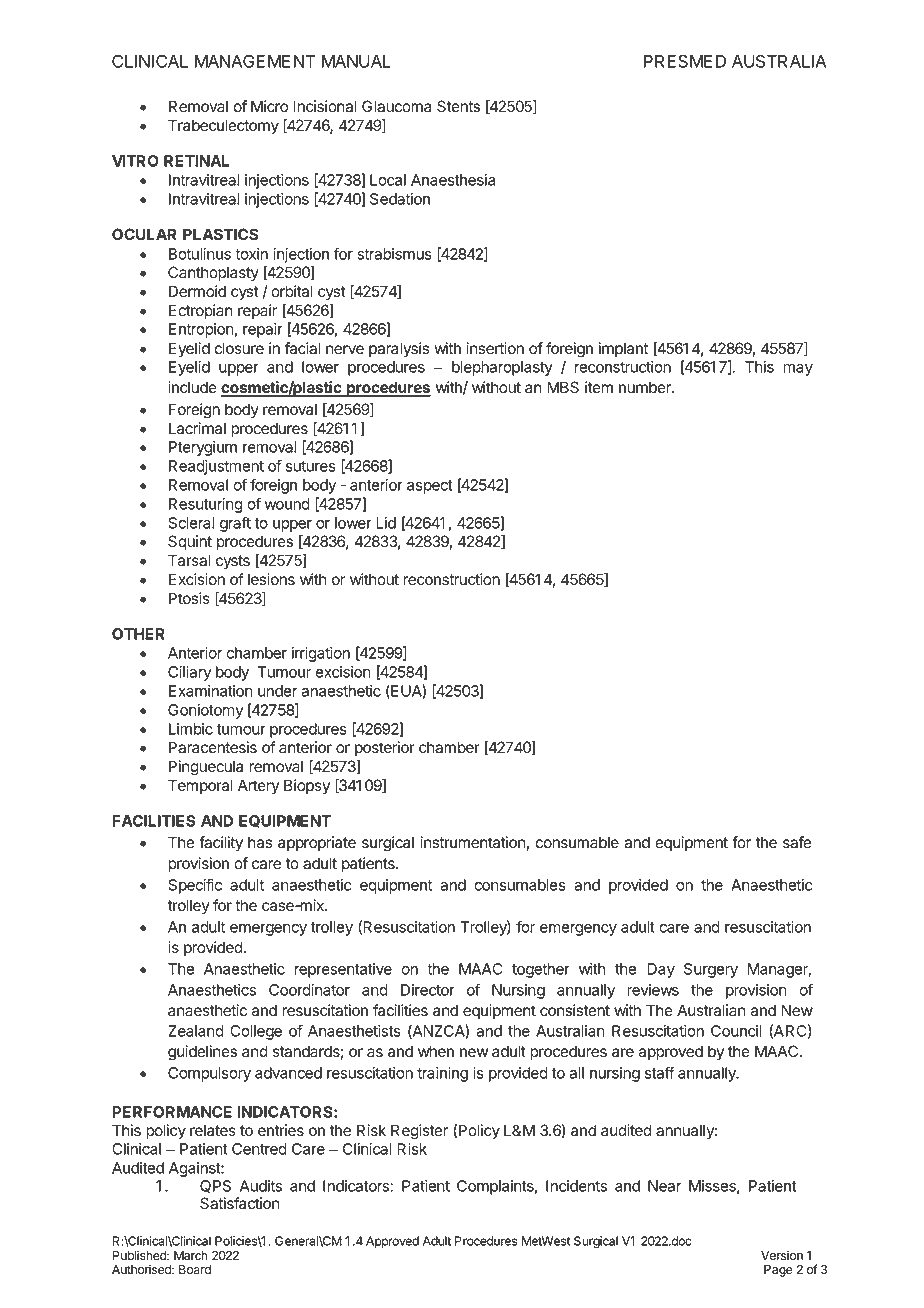  Describe the element at coordinates (453, 180) in the screenshot. I see `Anaesthesia` at that location.
